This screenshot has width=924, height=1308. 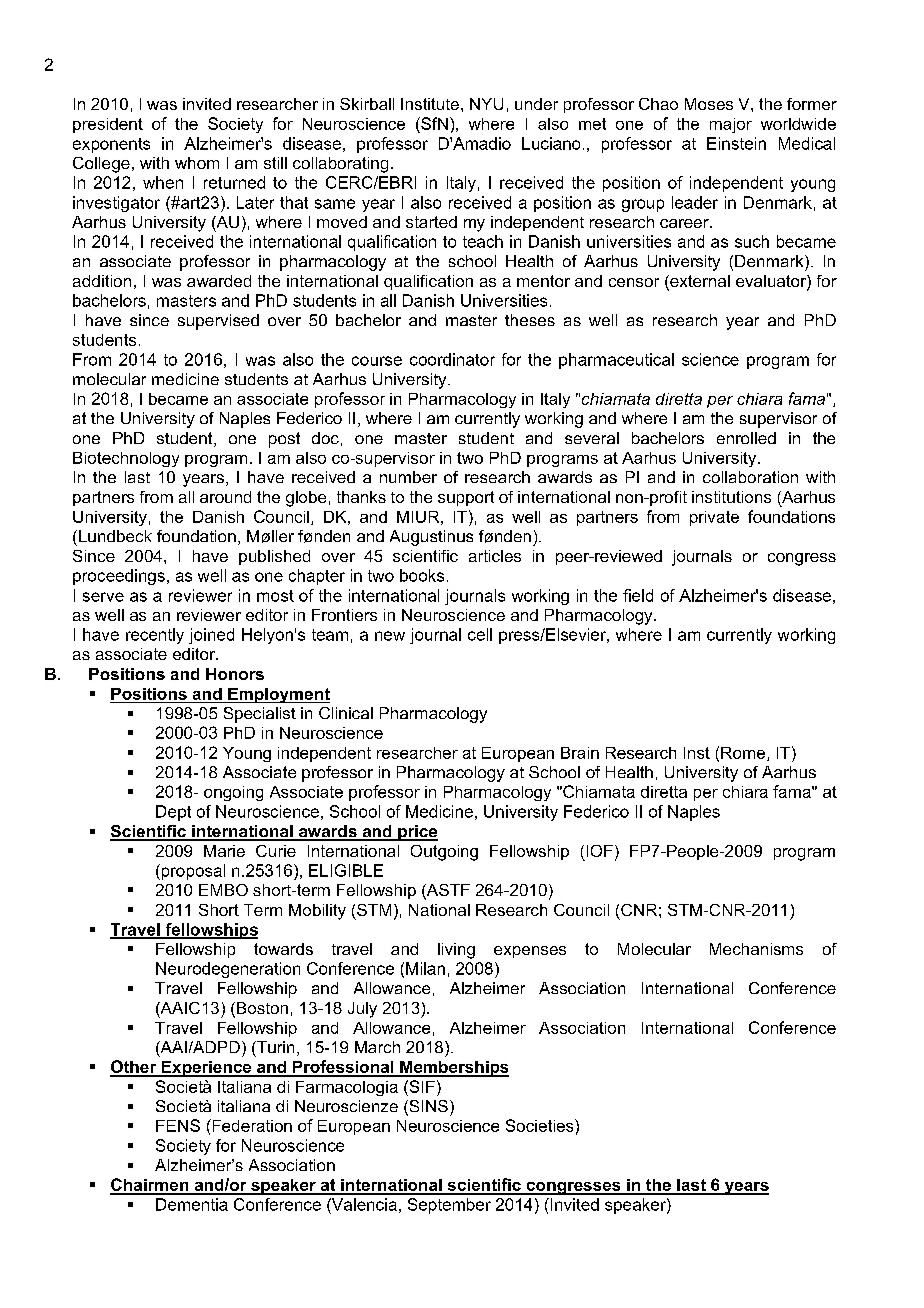 I want to click on NYU, so click(x=486, y=104).
